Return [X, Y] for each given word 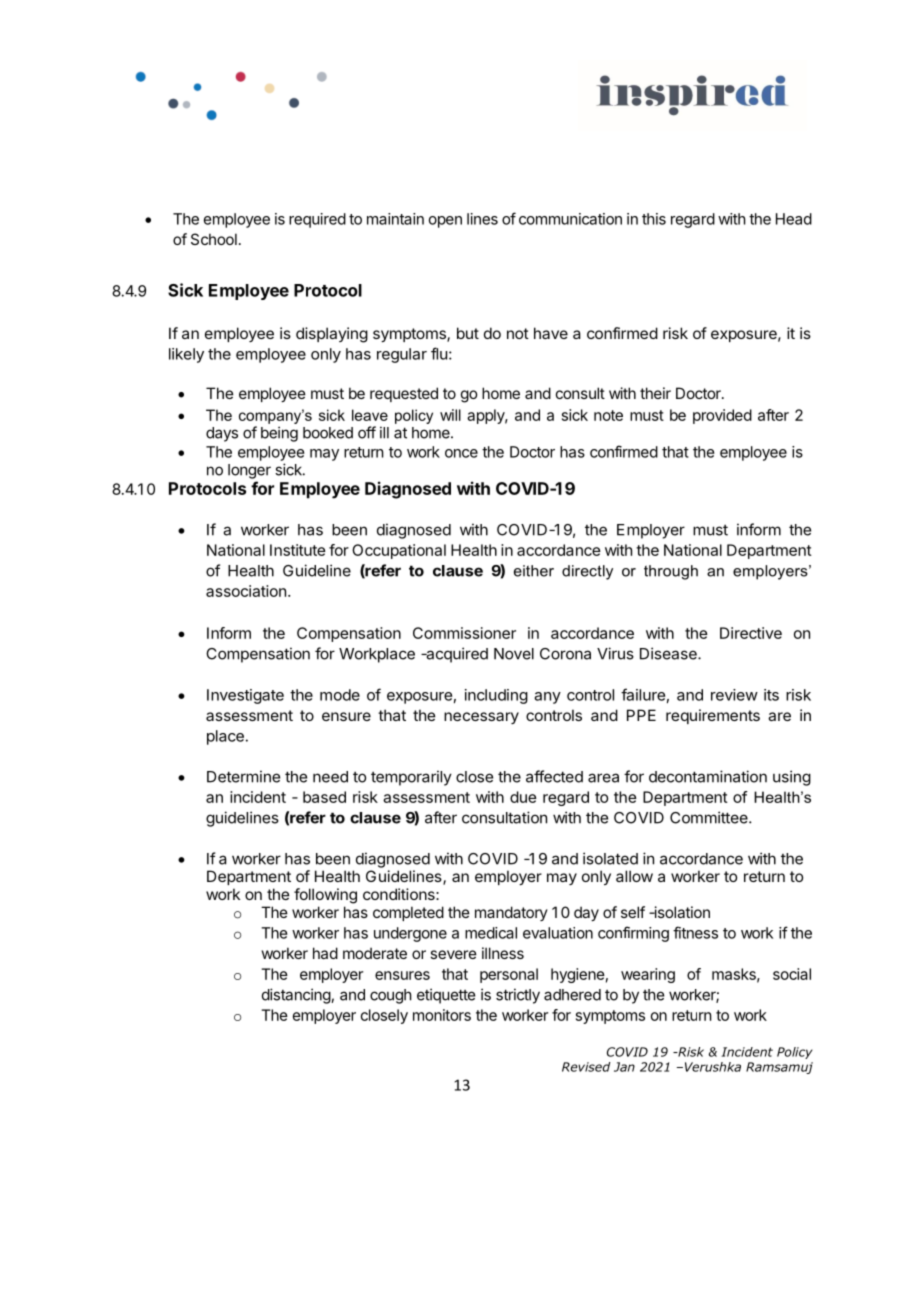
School [214, 239]
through [671, 572]
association [246, 591]
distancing [297, 996]
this [654, 219]
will [450, 415]
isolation [681, 912]
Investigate [245, 696]
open [445, 222]
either [534, 571]
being [279, 434]
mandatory [511, 913]
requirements [713, 716]
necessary [481, 718]
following [325, 896]
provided [722, 416]
